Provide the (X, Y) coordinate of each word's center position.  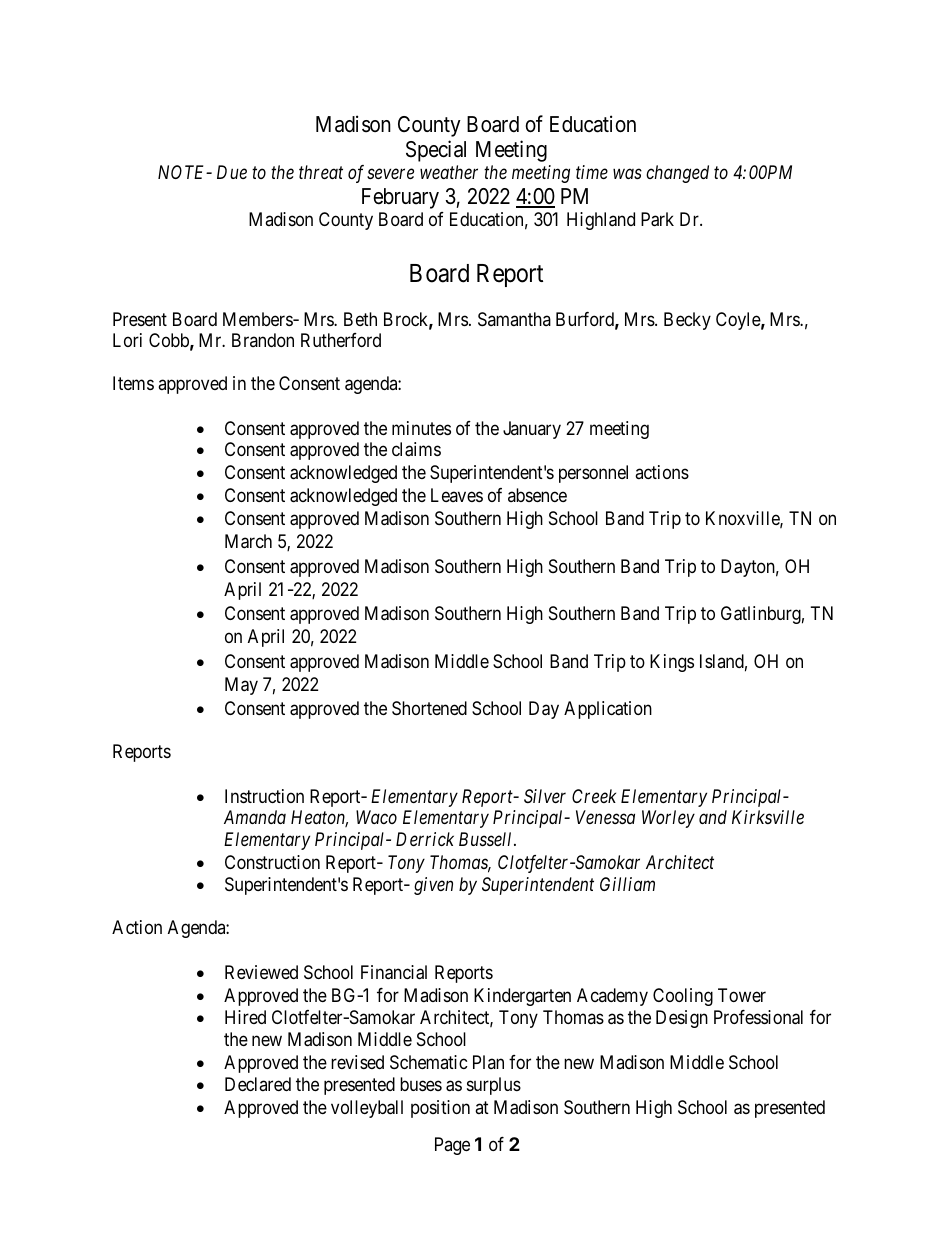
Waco (376, 817)
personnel (593, 474)
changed (677, 174)
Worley (668, 819)
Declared (258, 1084)
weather (449, 172)
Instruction (264, 796)
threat (321, 172)
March (248, 541)
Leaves (457, 495)
